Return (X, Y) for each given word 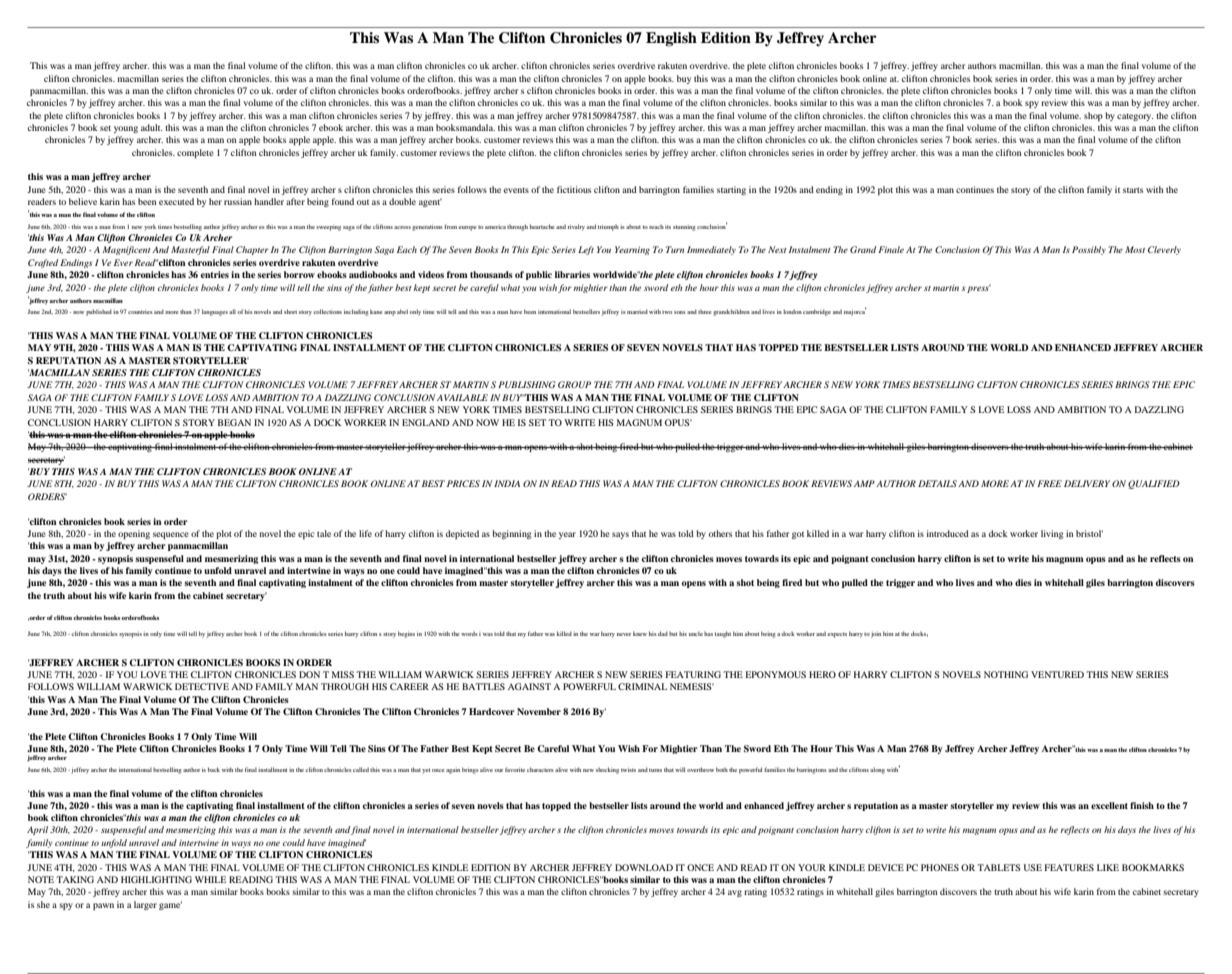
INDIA (507, 483)
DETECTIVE (202, 686)
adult (151, 127)
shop (1093, 116)
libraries (572, 274)
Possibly (1089, 250)
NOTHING (1006, 674)
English (671, 39)
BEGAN (234, 422)
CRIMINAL (642, 686)
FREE (1049, 483)
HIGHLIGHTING (156, 879)
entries (215, 274)
